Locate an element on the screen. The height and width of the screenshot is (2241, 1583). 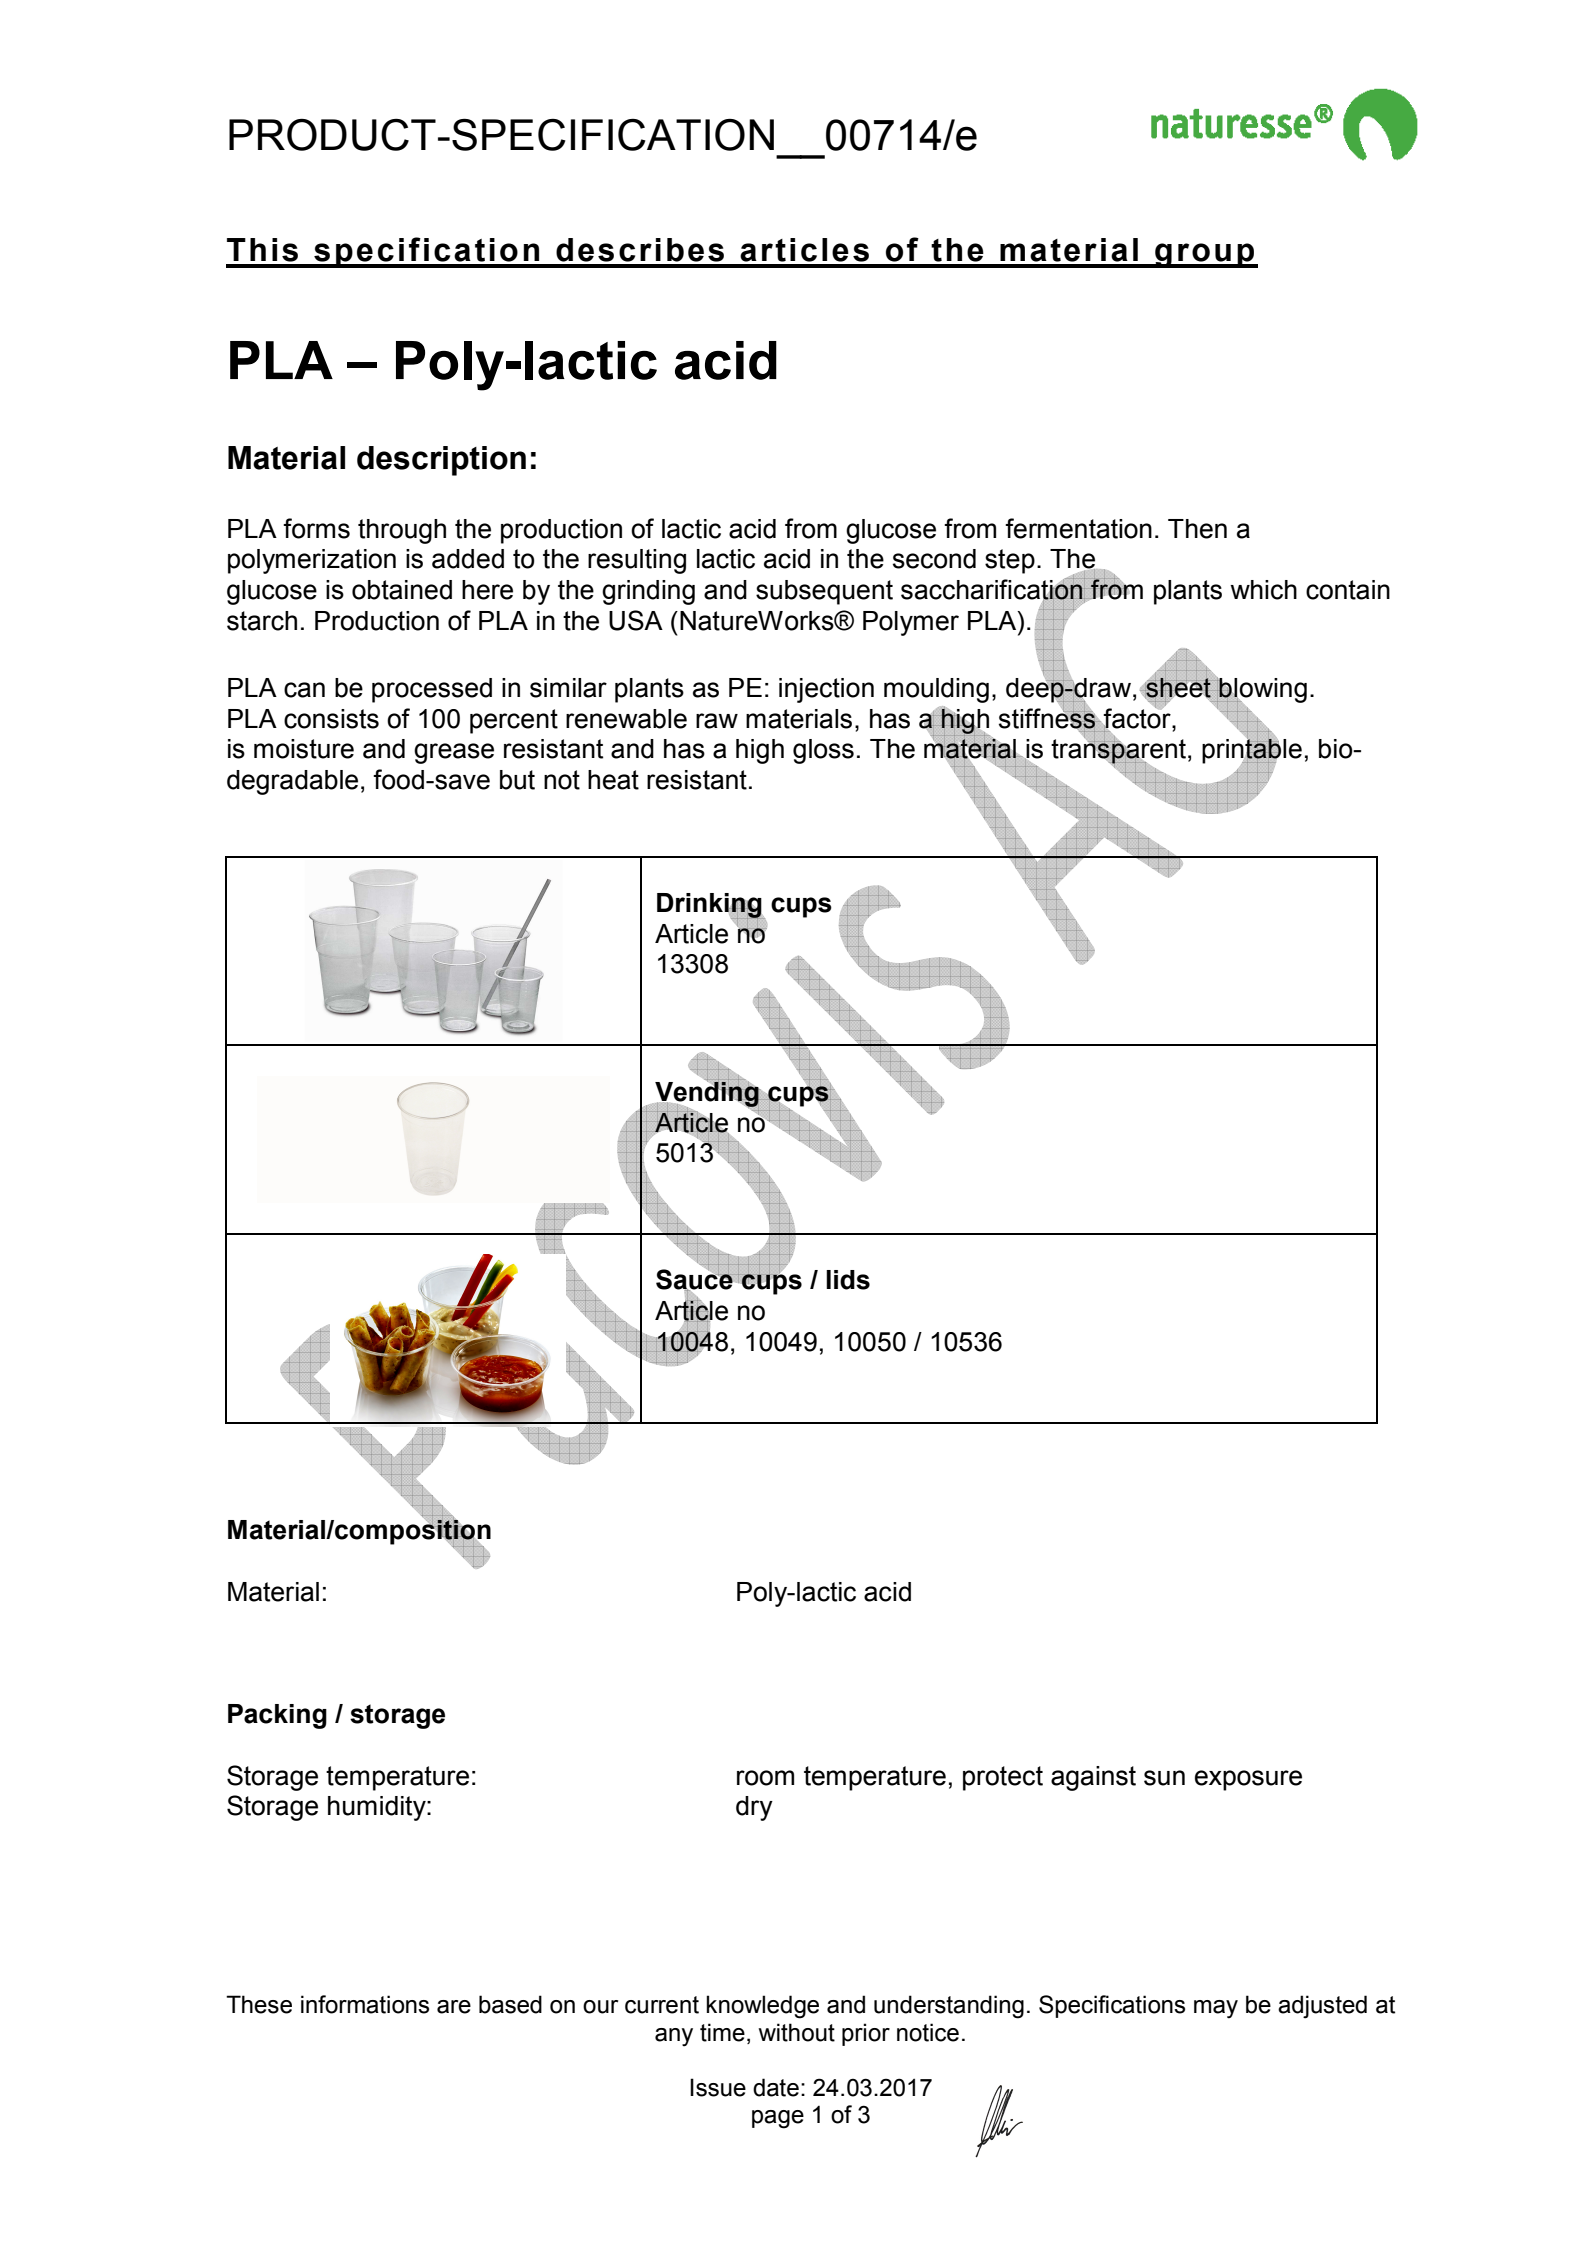
second is located at coordinates (934, 559).
